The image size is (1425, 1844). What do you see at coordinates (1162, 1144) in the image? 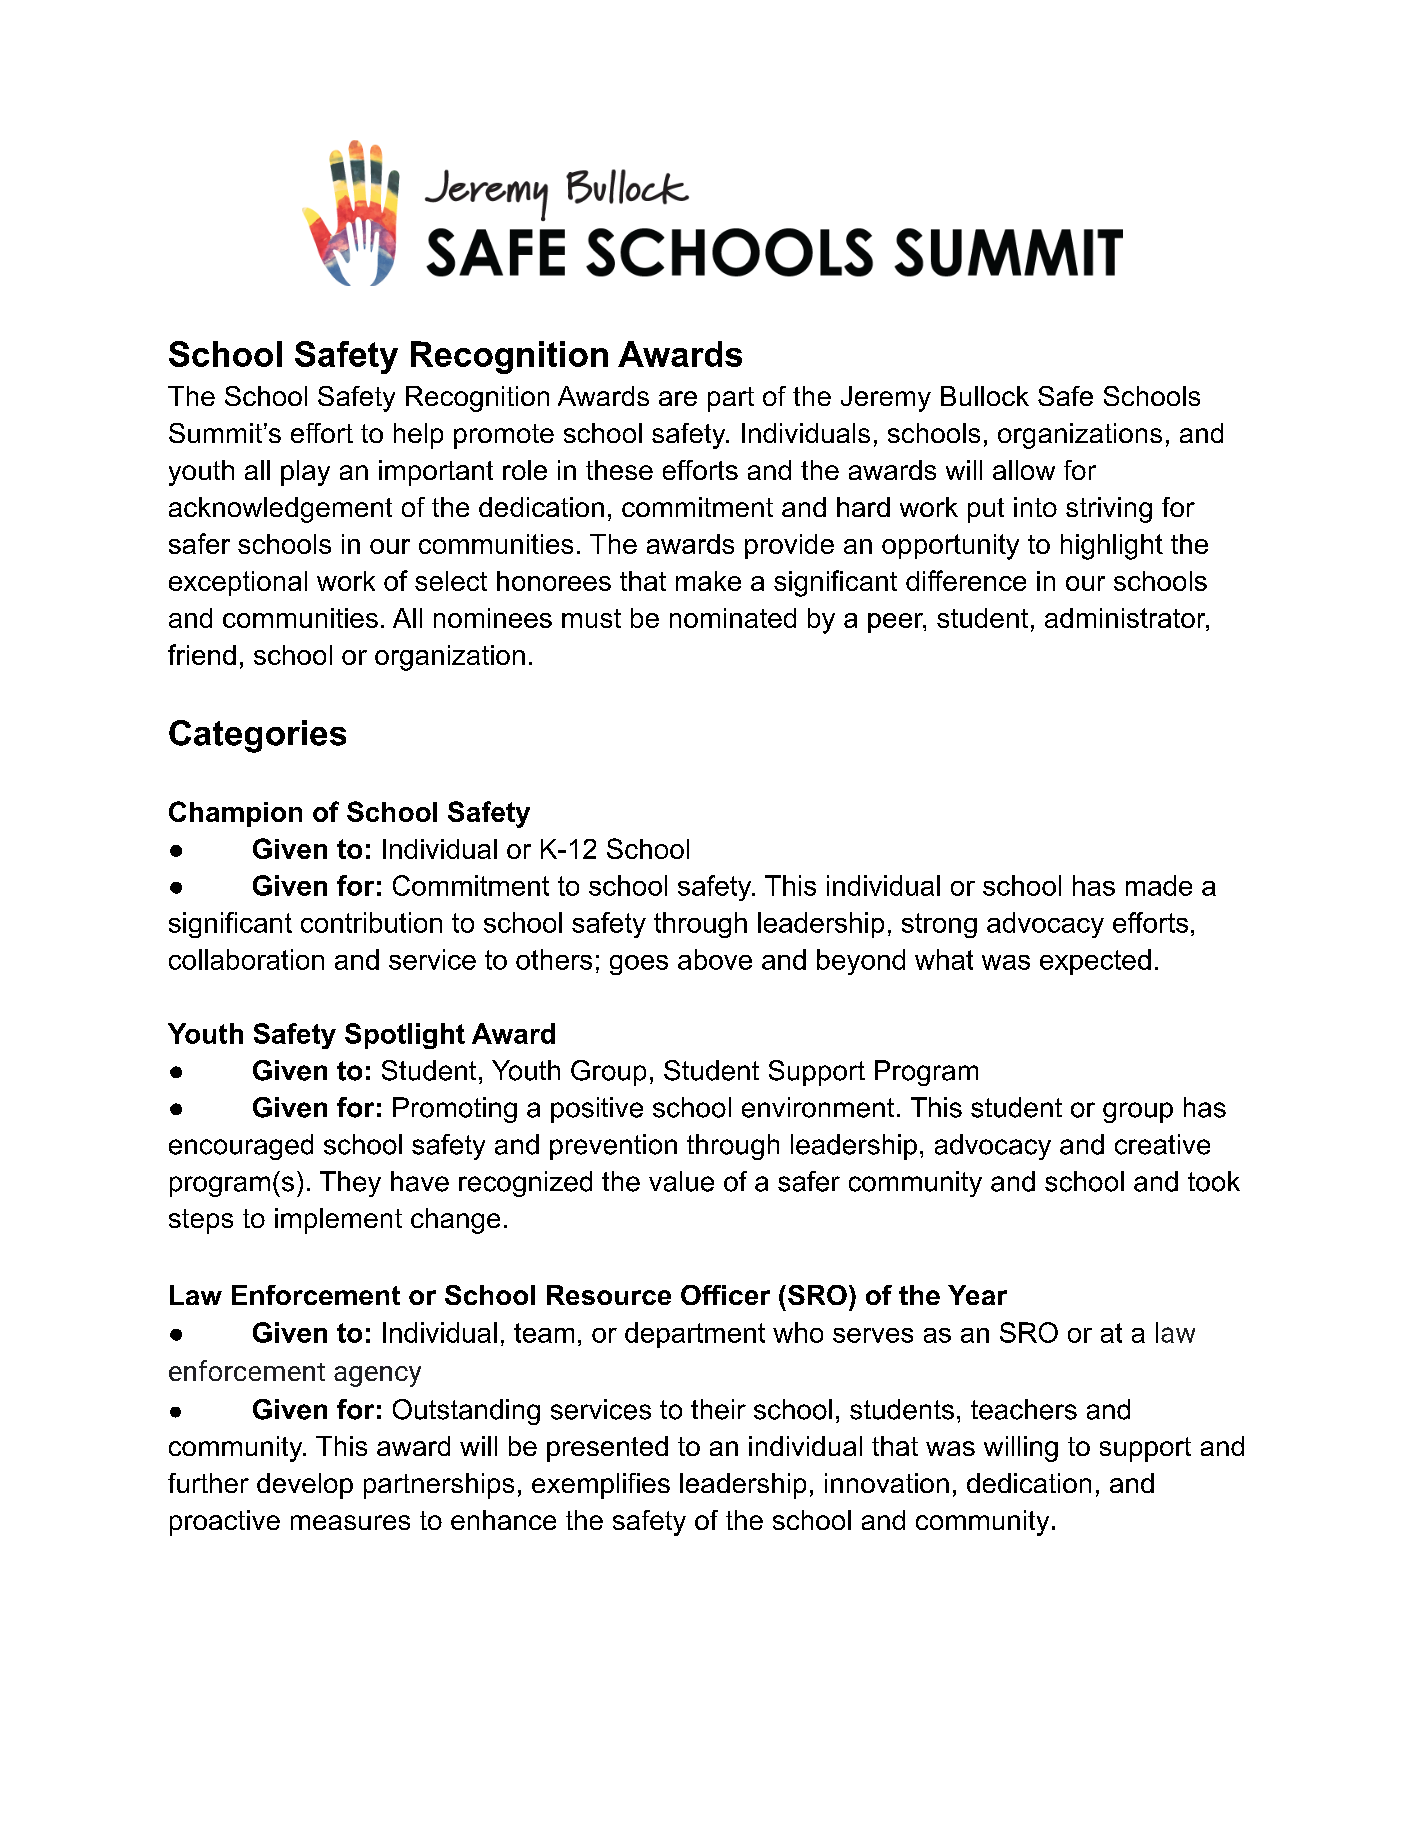
I see `creative` at bounding box center [1162, 1144].
